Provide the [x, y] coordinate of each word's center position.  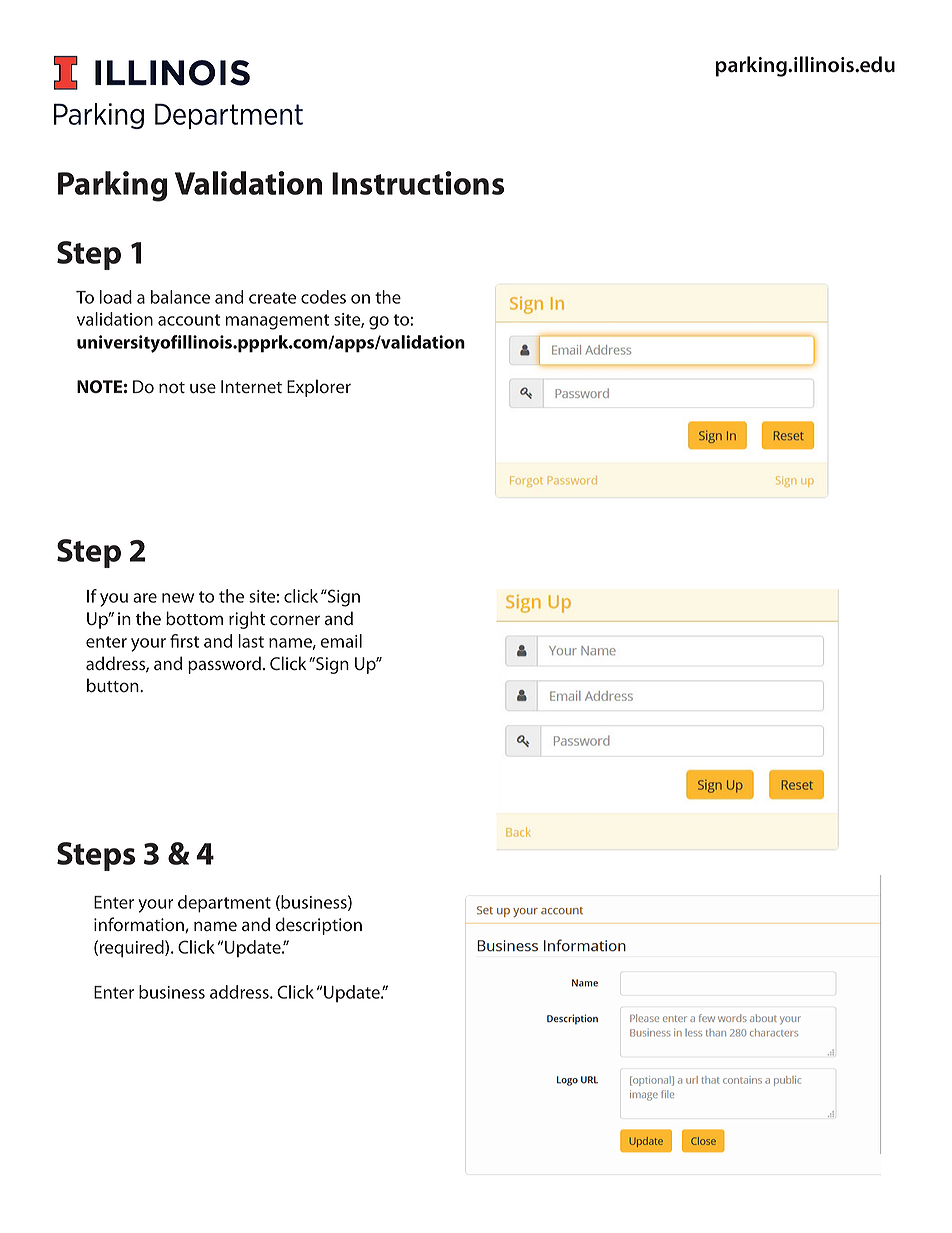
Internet [251, 387]
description [319, 926]
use [203, 388]
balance [180, 297]
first [184, 641]
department [224, 904]
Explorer [319, 388]
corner [295, 620]
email [341, 641]
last [251, 641]
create [272, 298]
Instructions [418, 183]
